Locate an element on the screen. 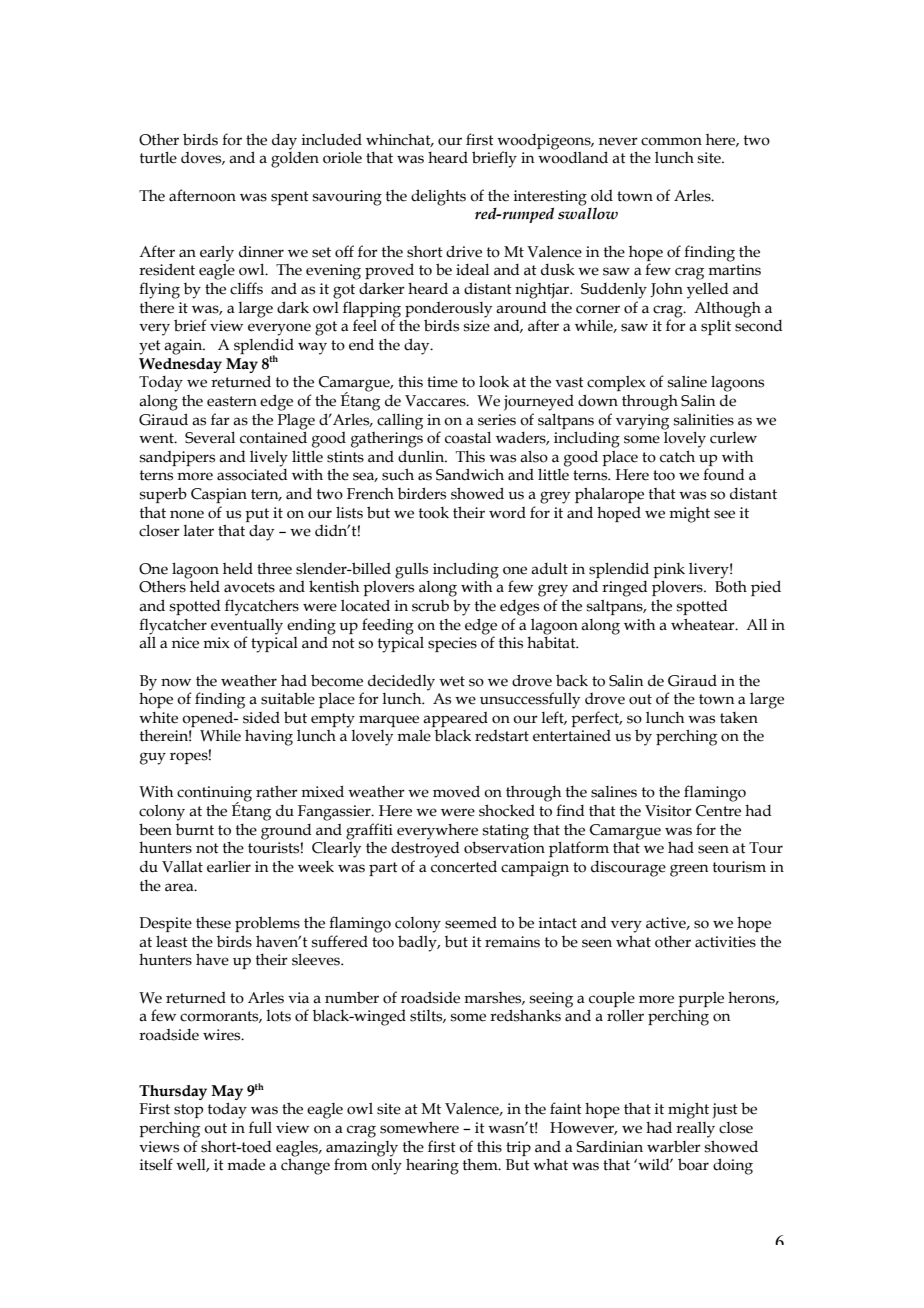 The height and width of the screenshot is (1308, 924). eventually is located at coordinates (247, 626).
